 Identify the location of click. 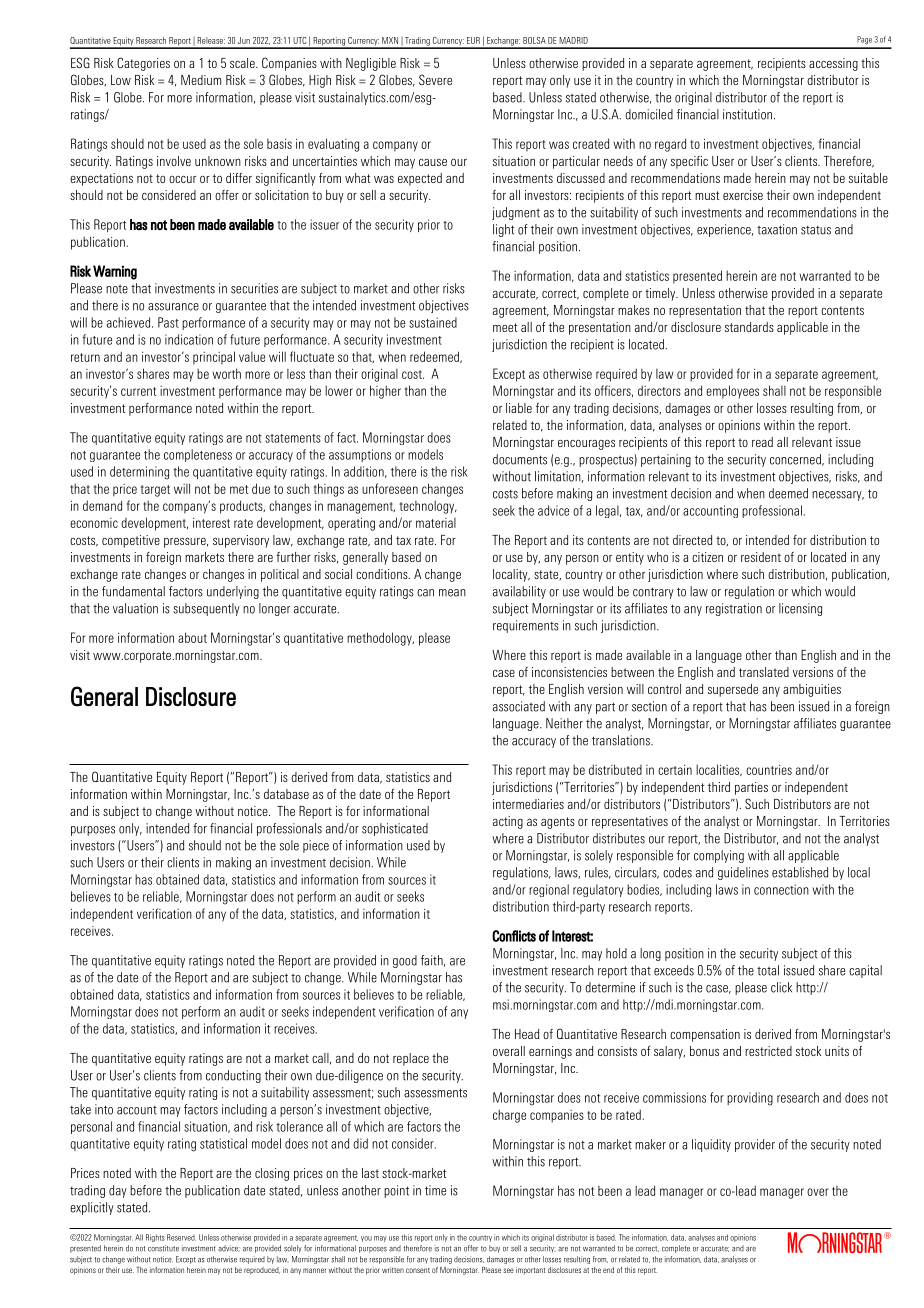
(781, 987).
